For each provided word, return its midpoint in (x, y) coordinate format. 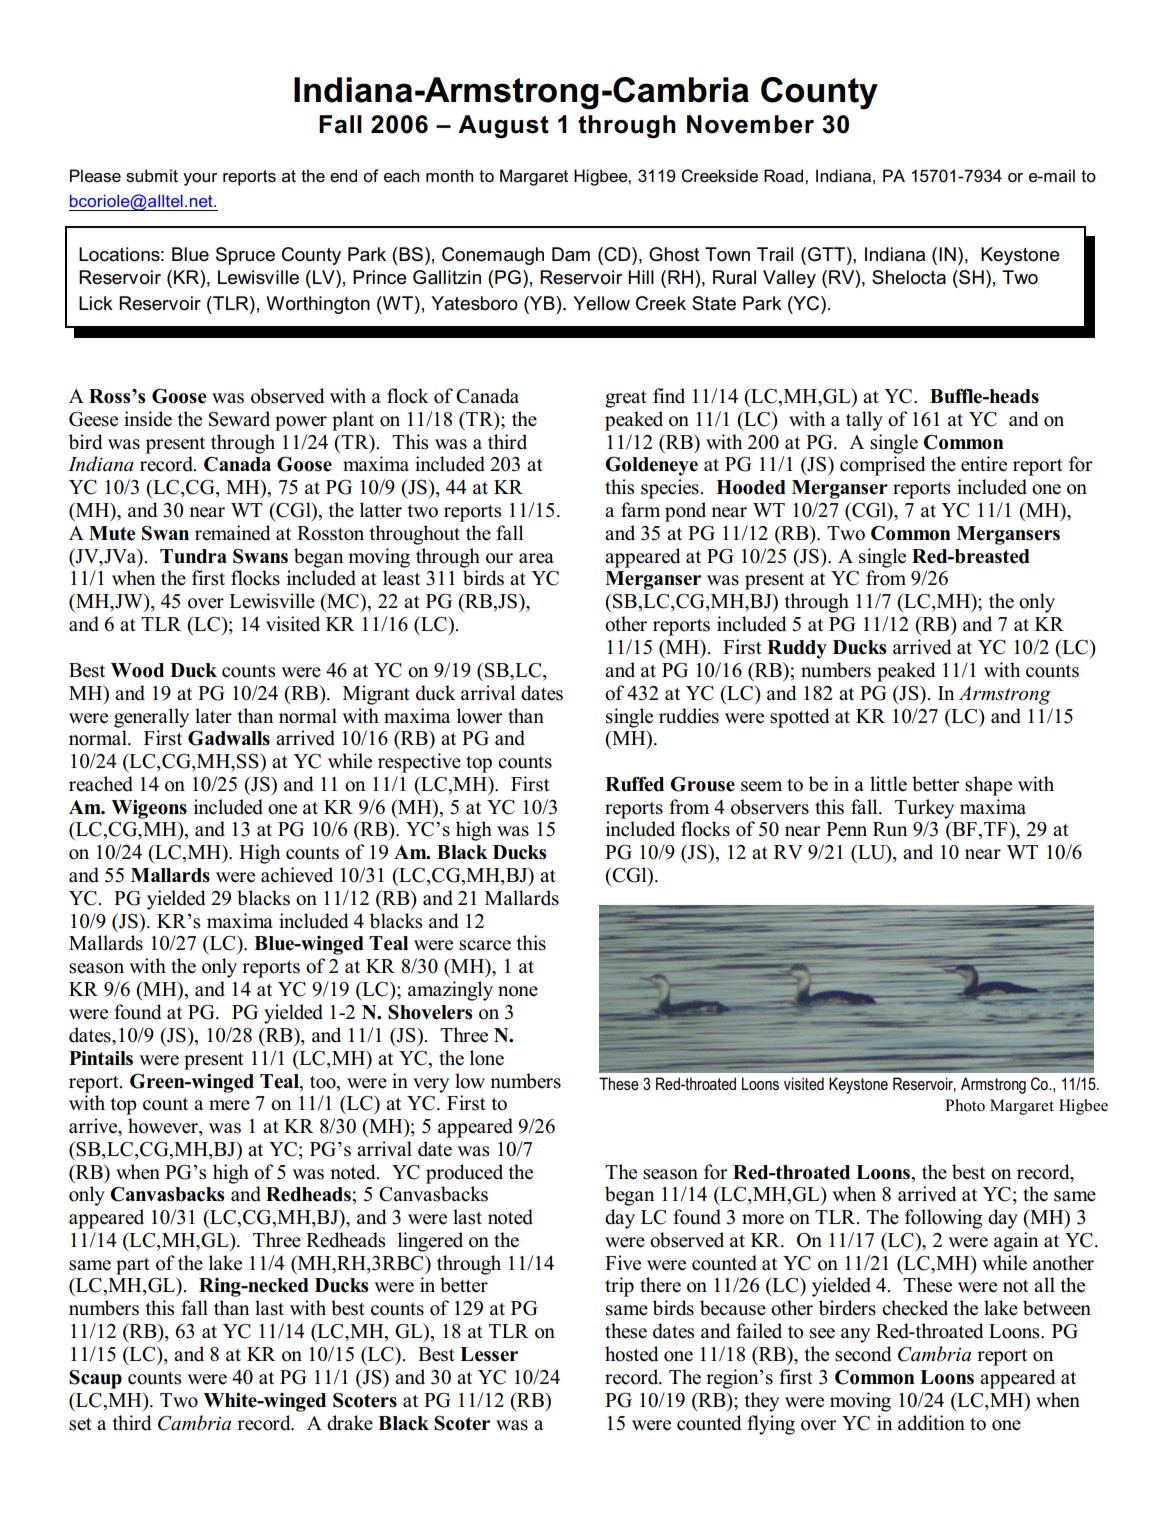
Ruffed (634, 784)
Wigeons (149, 809)
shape (988, 786)
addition (931, 1423)
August (503, 127)
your (200, 179)
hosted (631, 1354)
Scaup (95, 1379)
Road (785, 175)
